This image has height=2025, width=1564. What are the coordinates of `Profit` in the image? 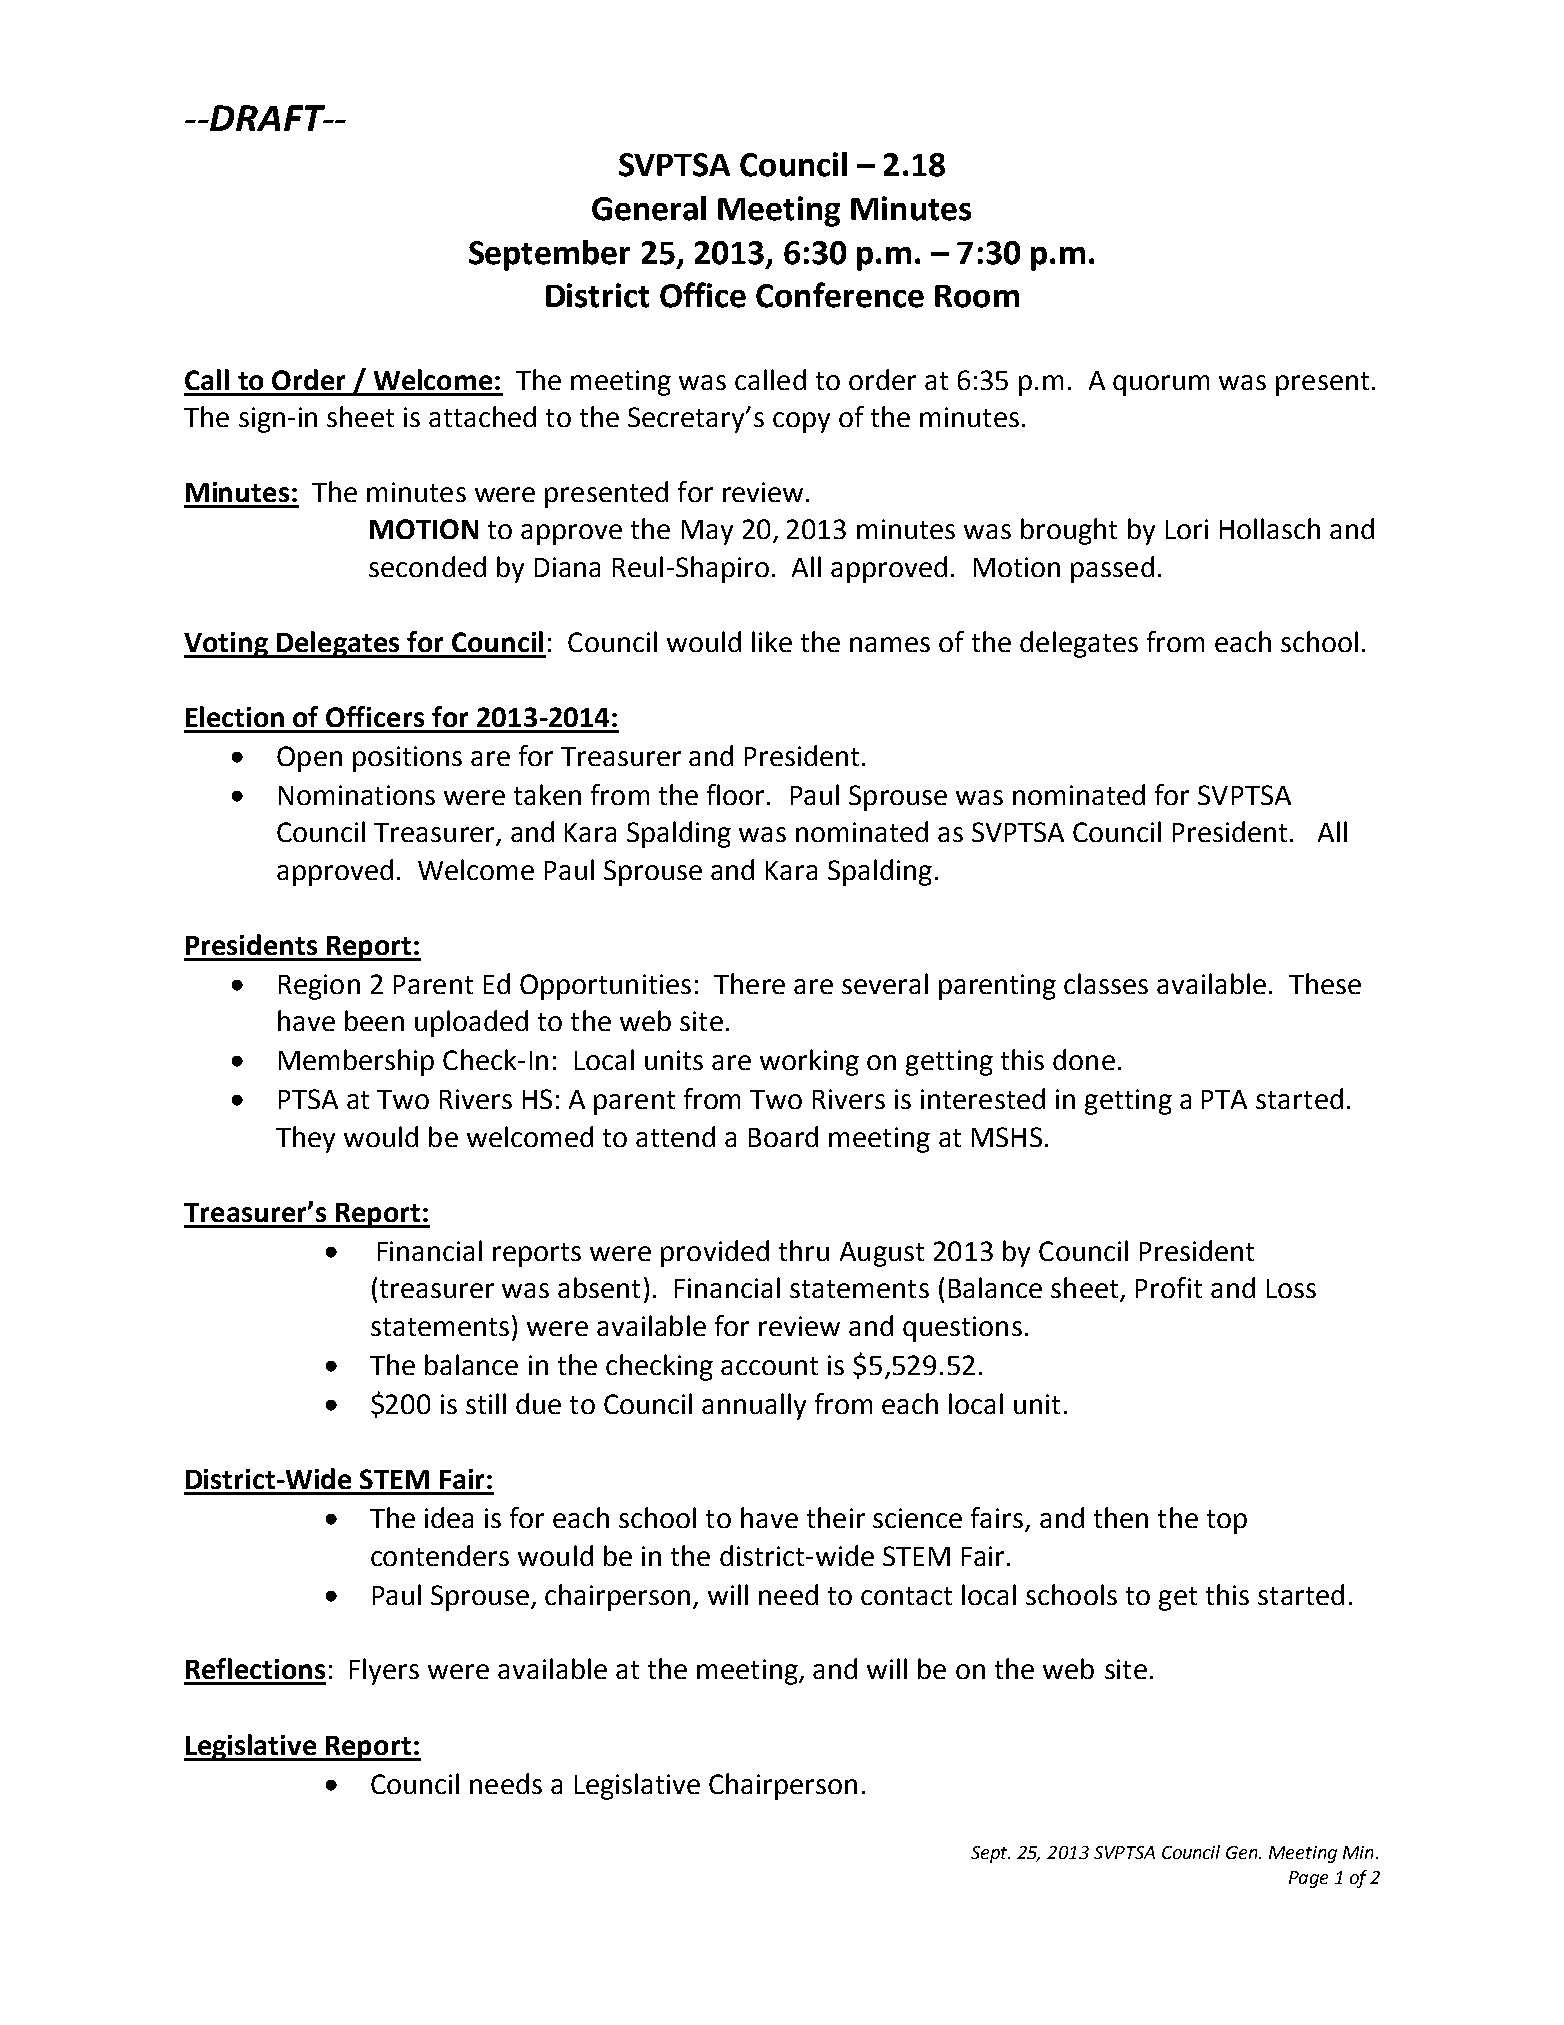 It's located at (1169, 1287).
